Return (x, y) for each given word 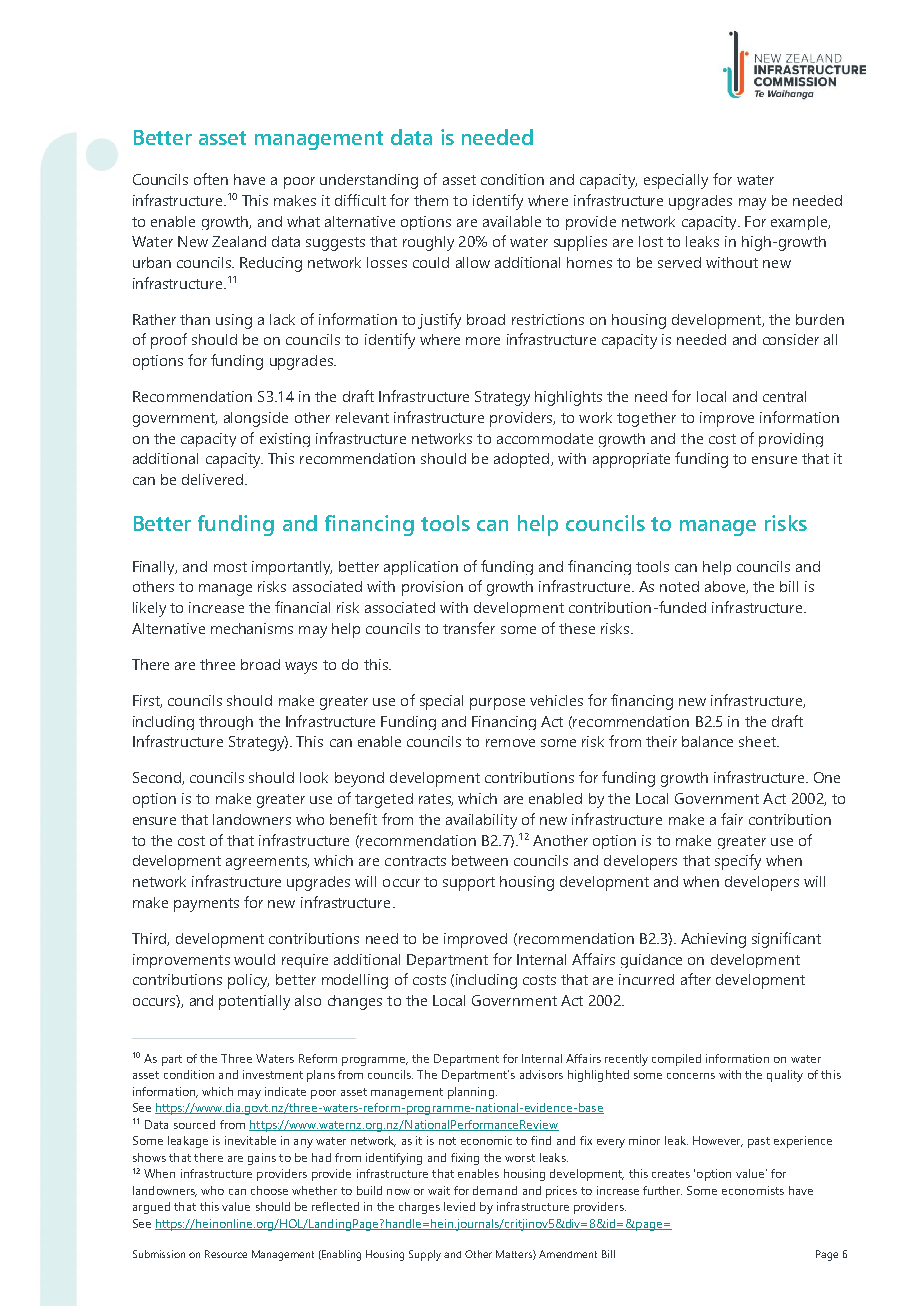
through (226, 723)
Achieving (713, 940)
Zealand (239, 241)
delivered (214, 479)
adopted (523, 460)
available (512, 221)
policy (248, 981)
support (469, 884)
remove (510, 743)
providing (791, 440)
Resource (226, 1254)
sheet (758, 741)
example (800, 223)
